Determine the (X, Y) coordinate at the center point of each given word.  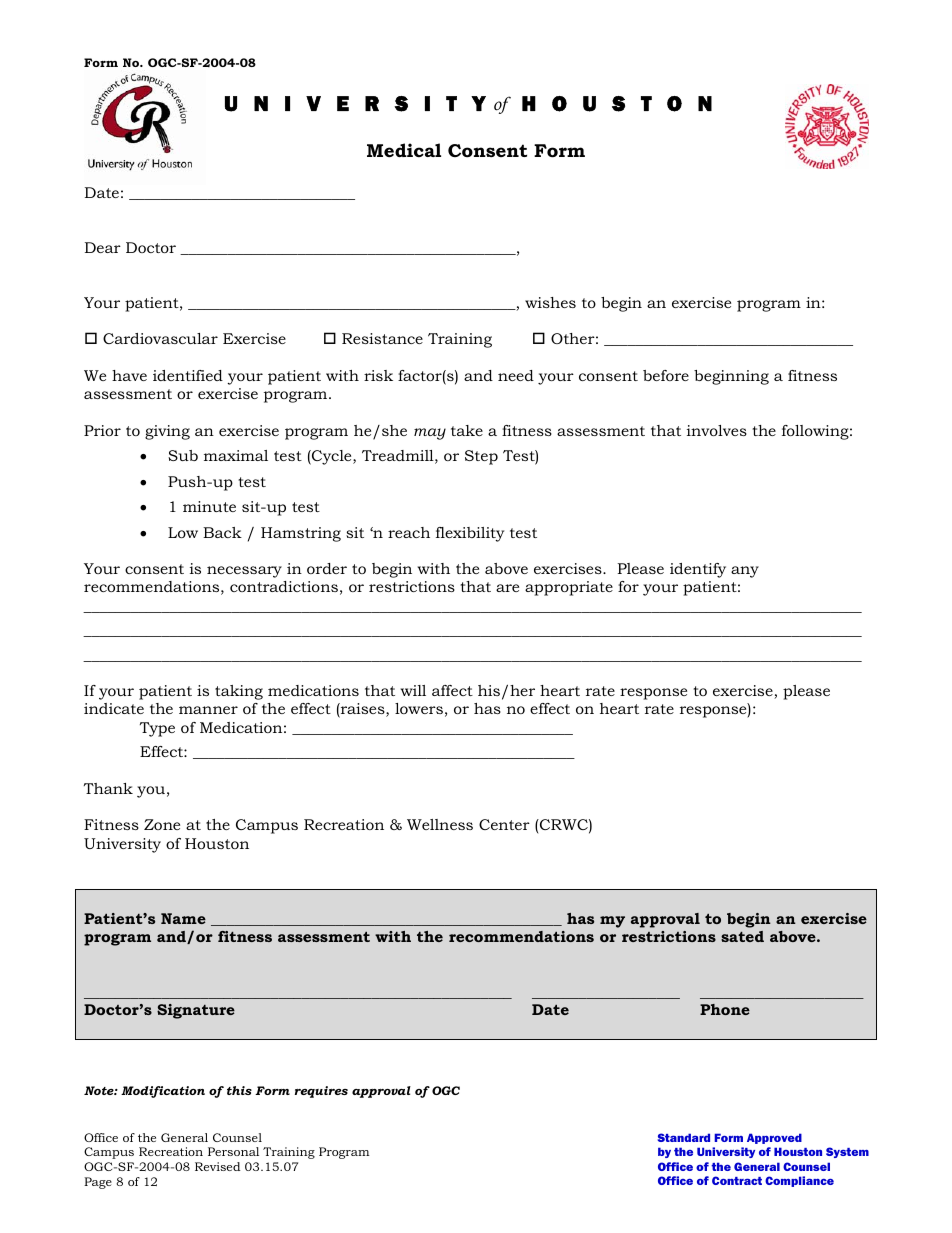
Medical (404, 150)
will (413, 690)
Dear (103, 247)
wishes (550, 302)
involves (717, 430)
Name (183, 918)
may (430, 434)
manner (208, 710)
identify (698, 570)
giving (167, 432)
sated (742, 936)
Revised (217, 1166)
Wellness (440, 824)
